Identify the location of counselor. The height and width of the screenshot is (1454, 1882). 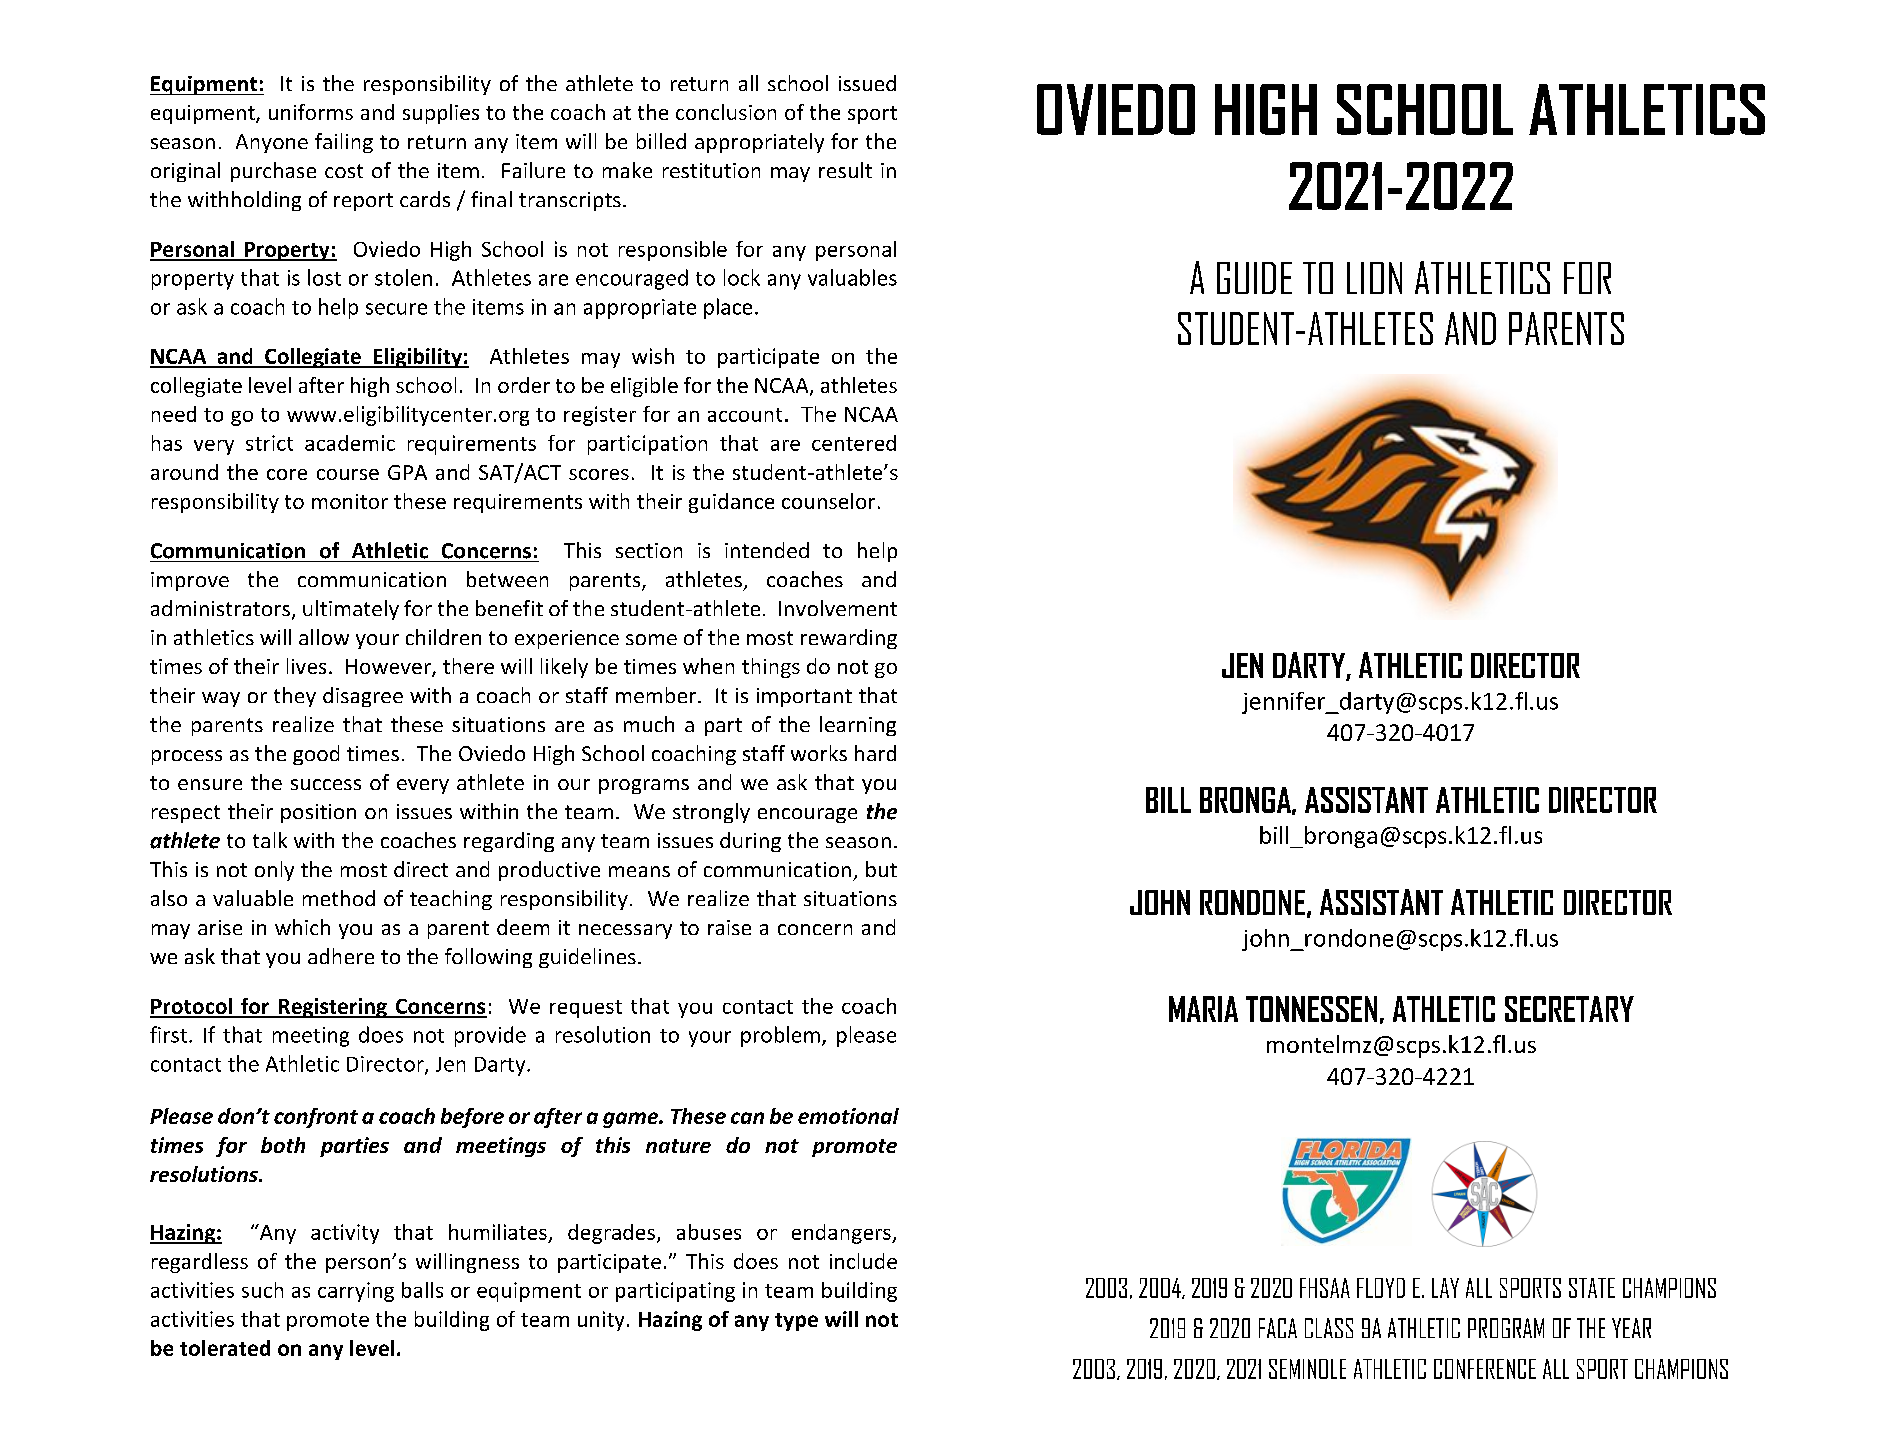
(828, 501).
